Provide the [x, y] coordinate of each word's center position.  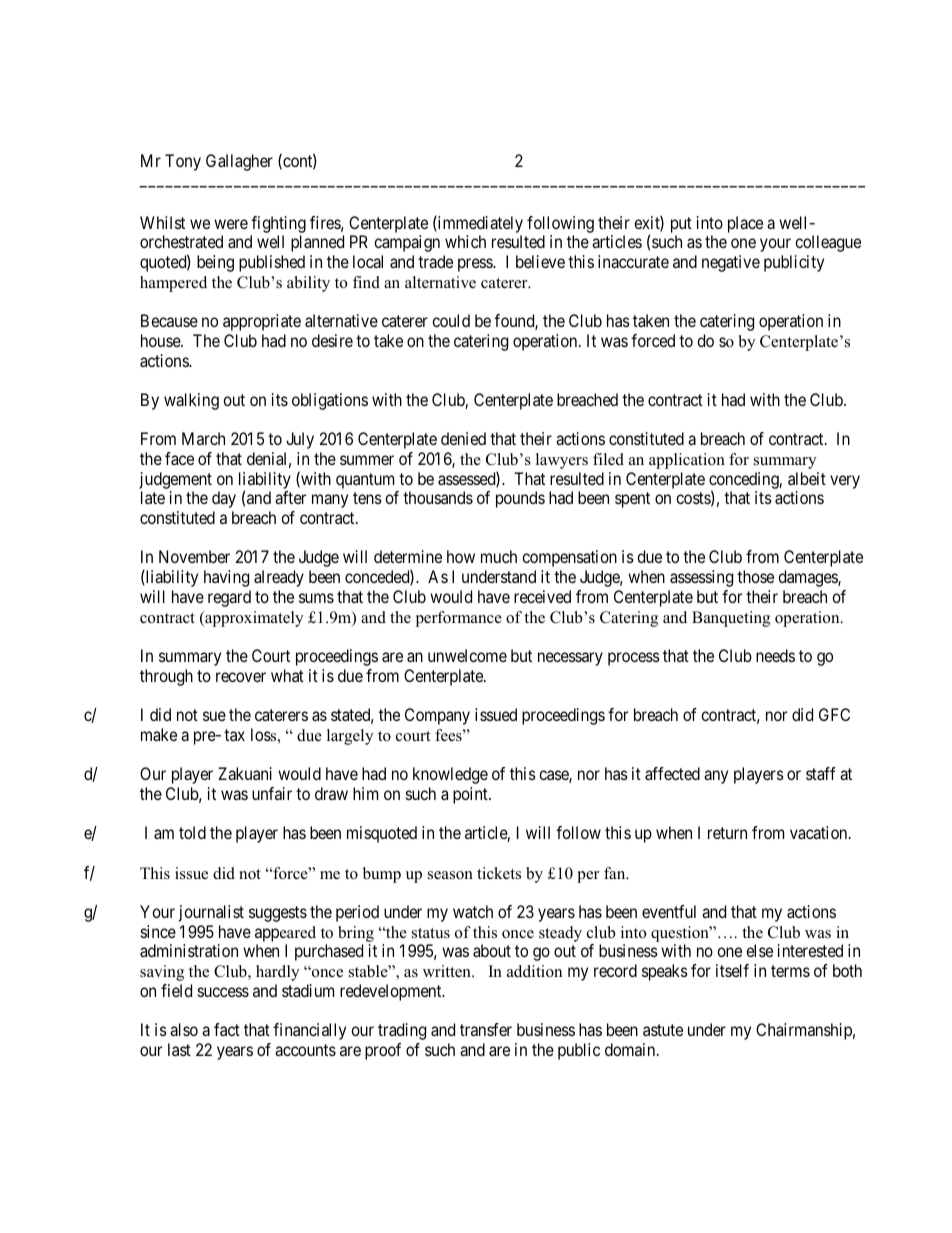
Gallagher [239, 162]
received [542, 596]
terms [790, 971]
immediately [479, 224]
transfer [486, 1029]
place [745, 224]
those [755, 576]
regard [229, 598]
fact [227, 1029]
